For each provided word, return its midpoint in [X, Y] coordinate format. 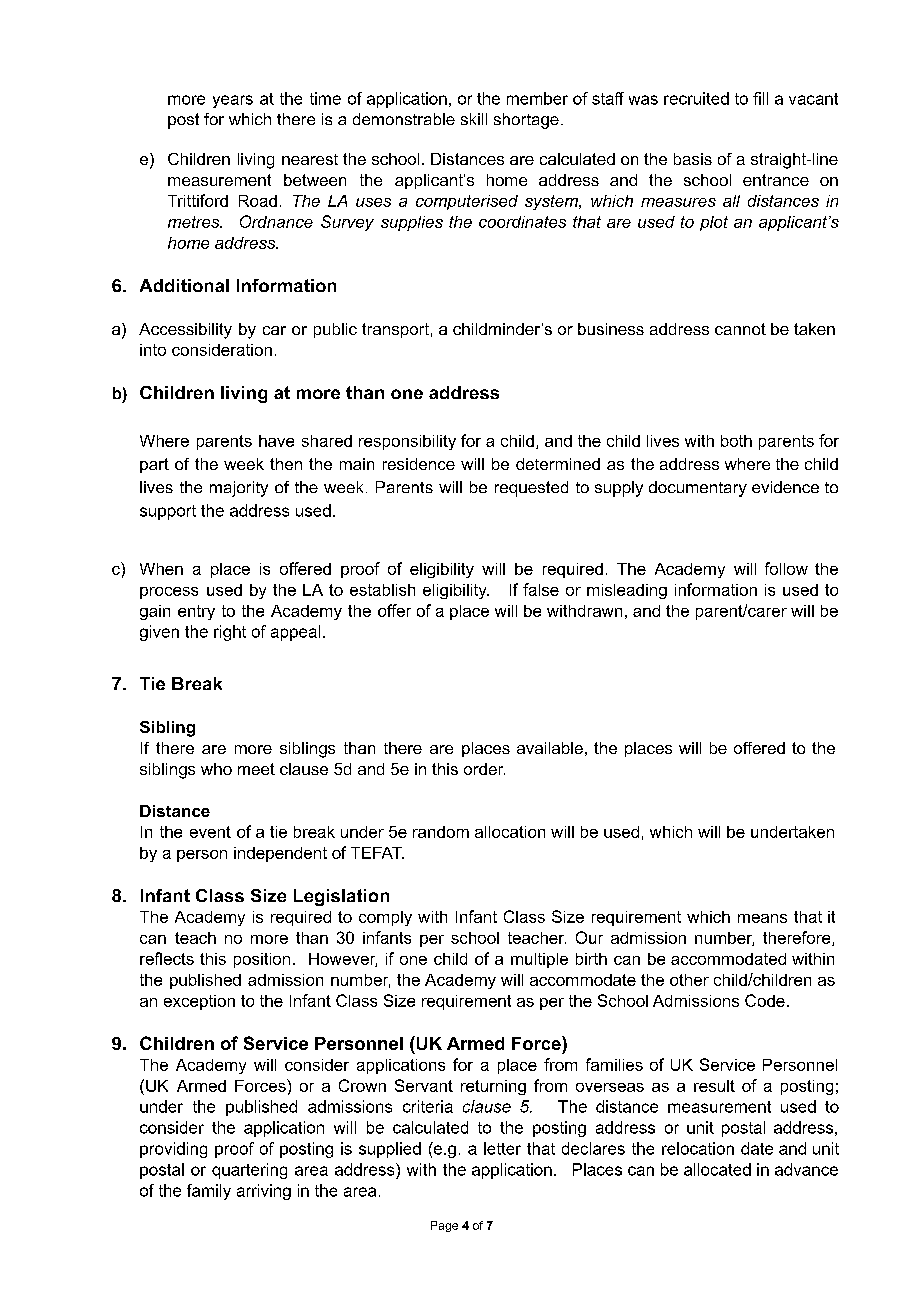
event [210, 832]
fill [760, 98]
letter [502, 1148]
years [233, 101]
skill [474, 119]
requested [531, 489]
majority [239, 489]
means [762, 918]
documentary [698, 489]
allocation [510, 832]
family [209, 1192]
